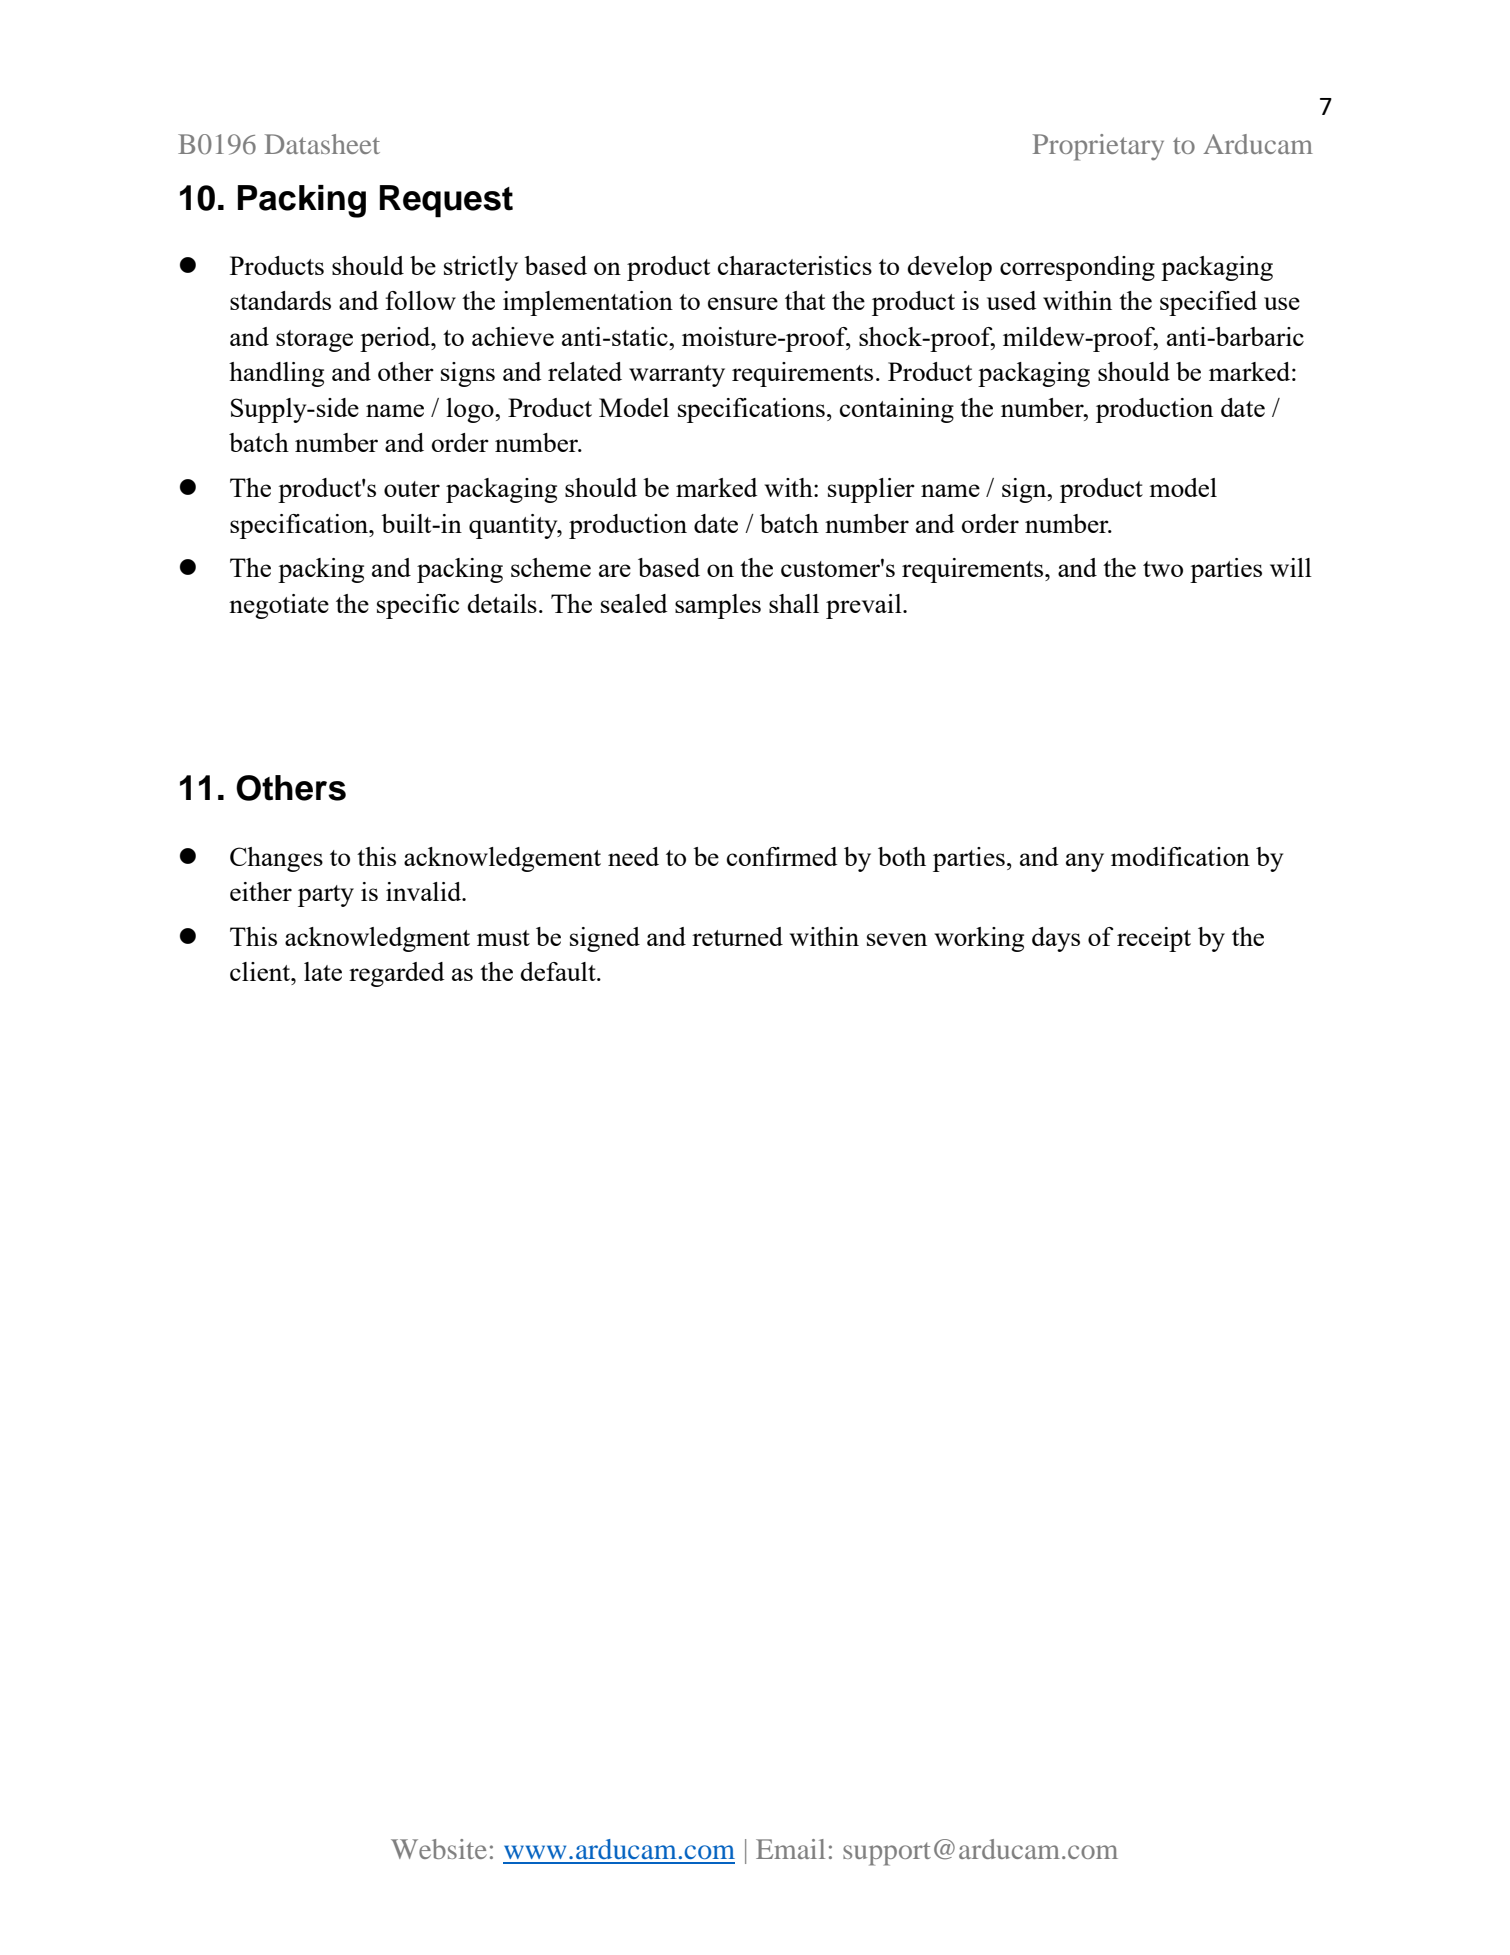 This document has height=1955, width=1510. I want to click on invalid, so click(425, 891).
